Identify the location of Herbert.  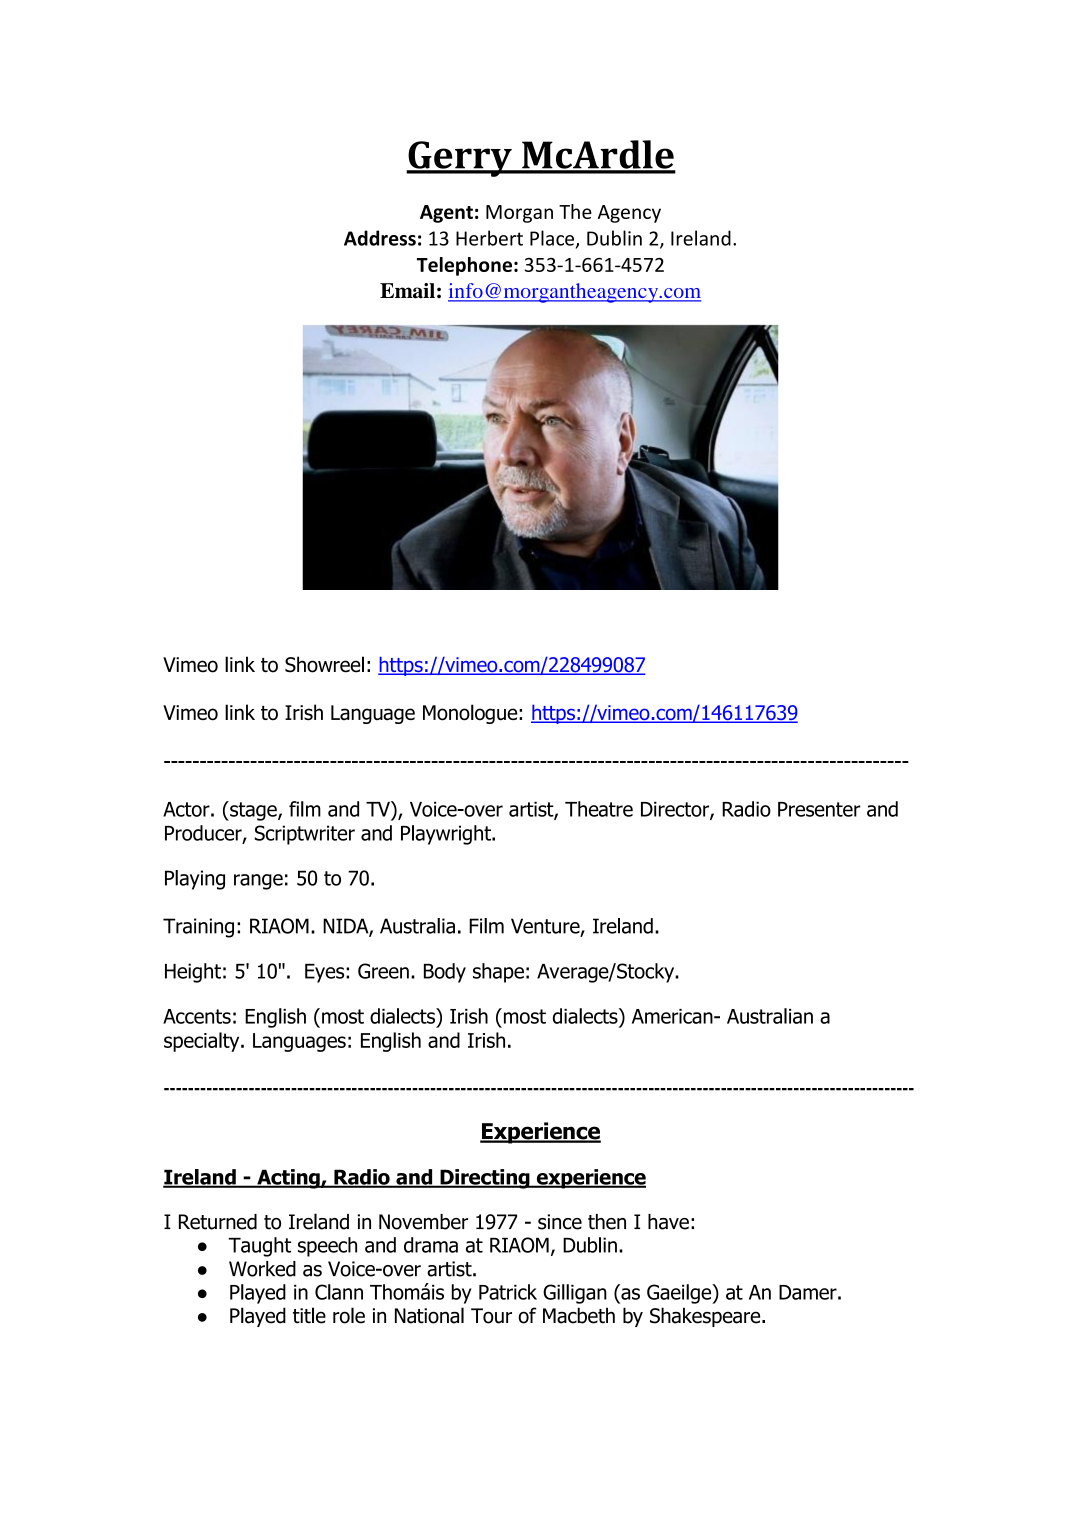
(489, 238).
